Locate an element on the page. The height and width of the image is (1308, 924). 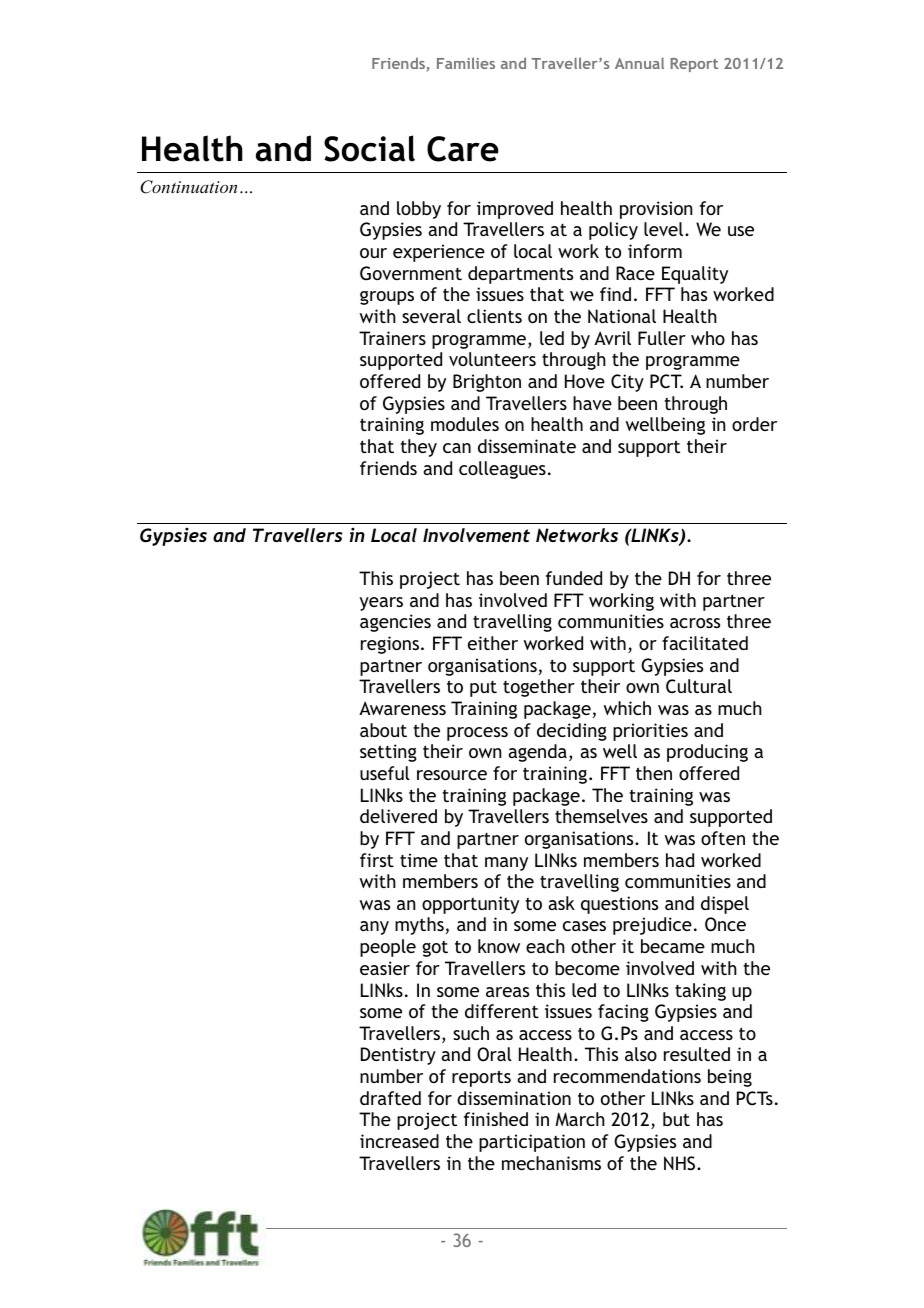
but is located at coordinates (676, 1119).
